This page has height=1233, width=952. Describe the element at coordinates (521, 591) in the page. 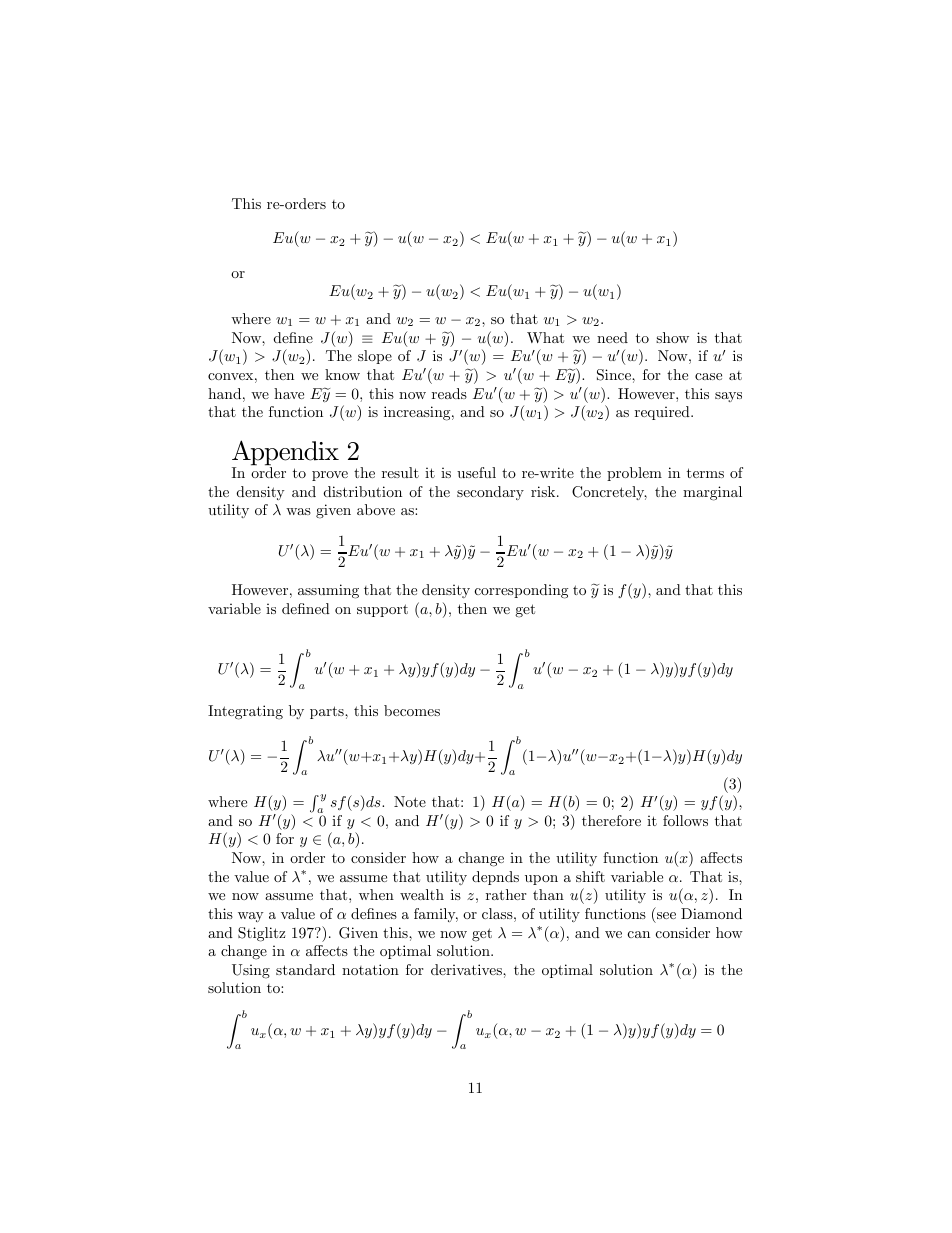

I see `corresponding` at that location.
